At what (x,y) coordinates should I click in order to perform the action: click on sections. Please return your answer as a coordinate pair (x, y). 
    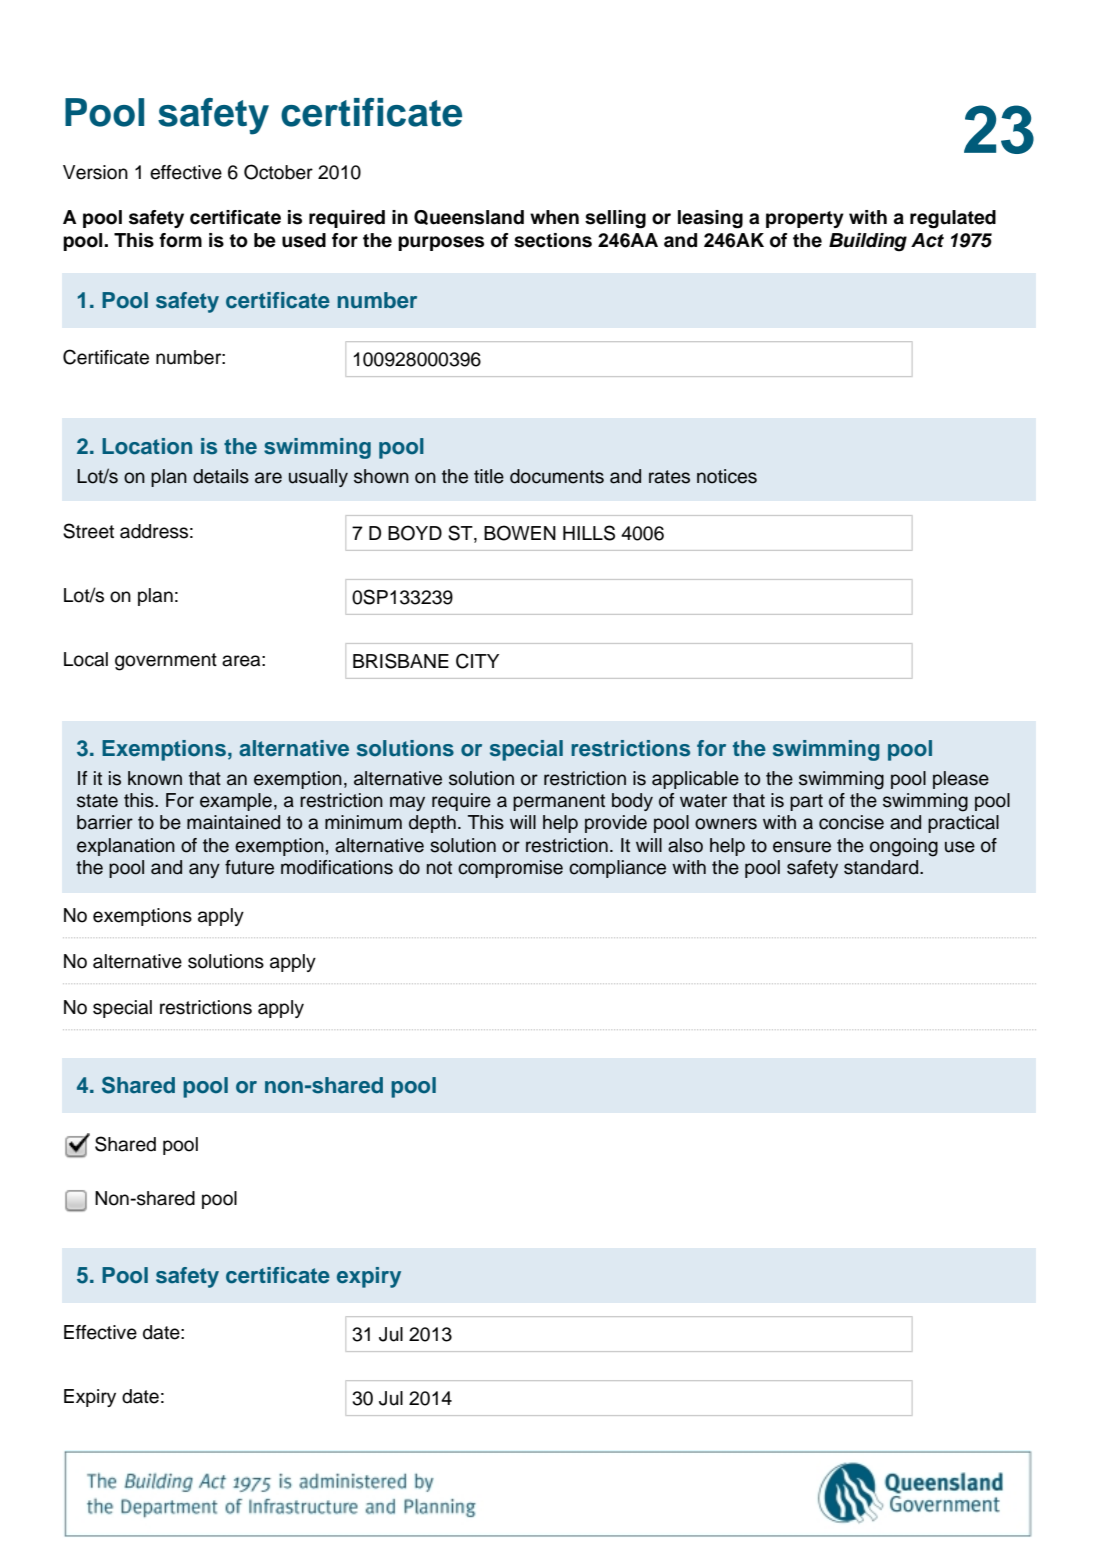
    Looking at the image, I should click on (553, 240).
